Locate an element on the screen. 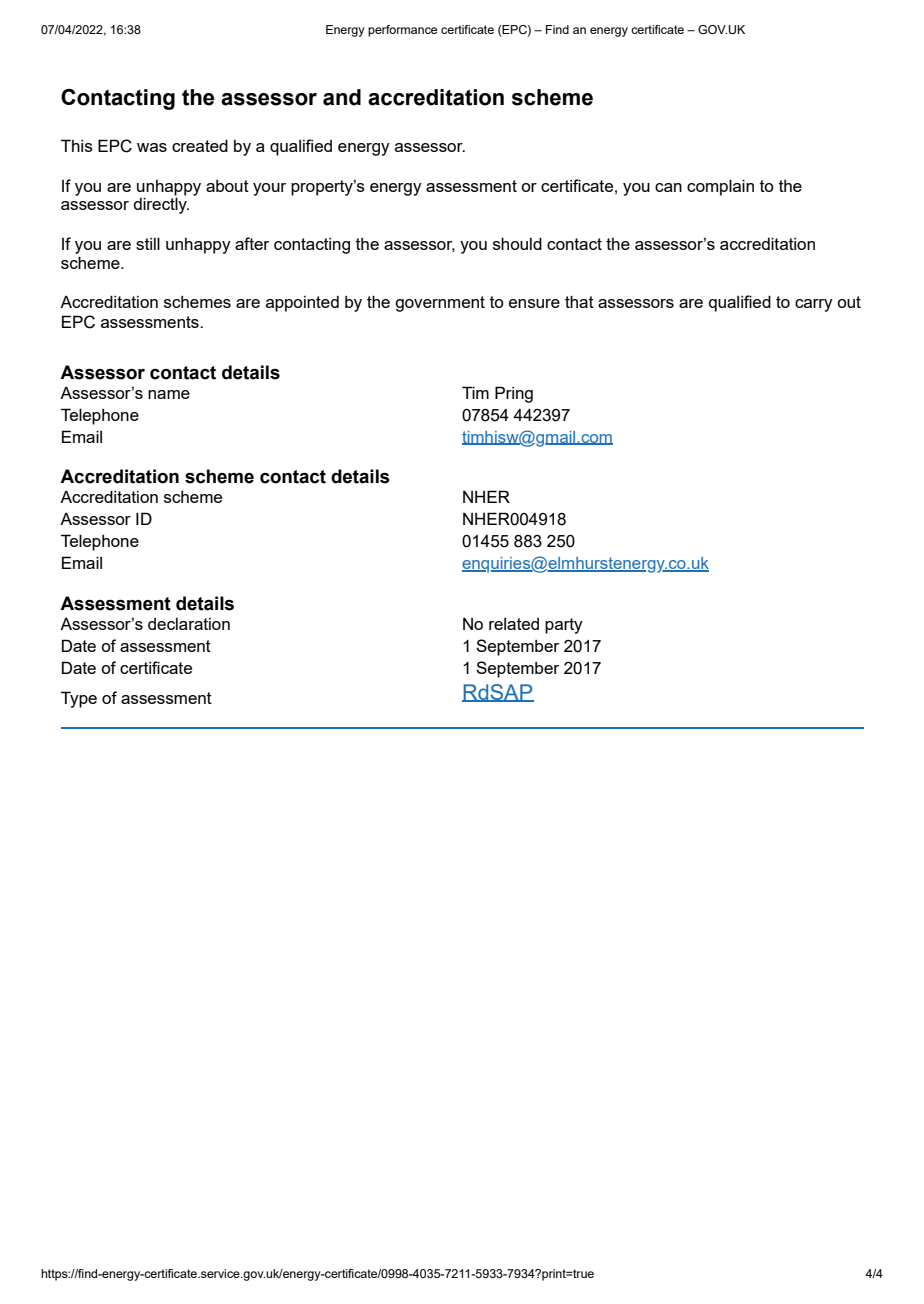 This screenshot has width=924, height=1304. Type is located at coordinates (79, 699).
